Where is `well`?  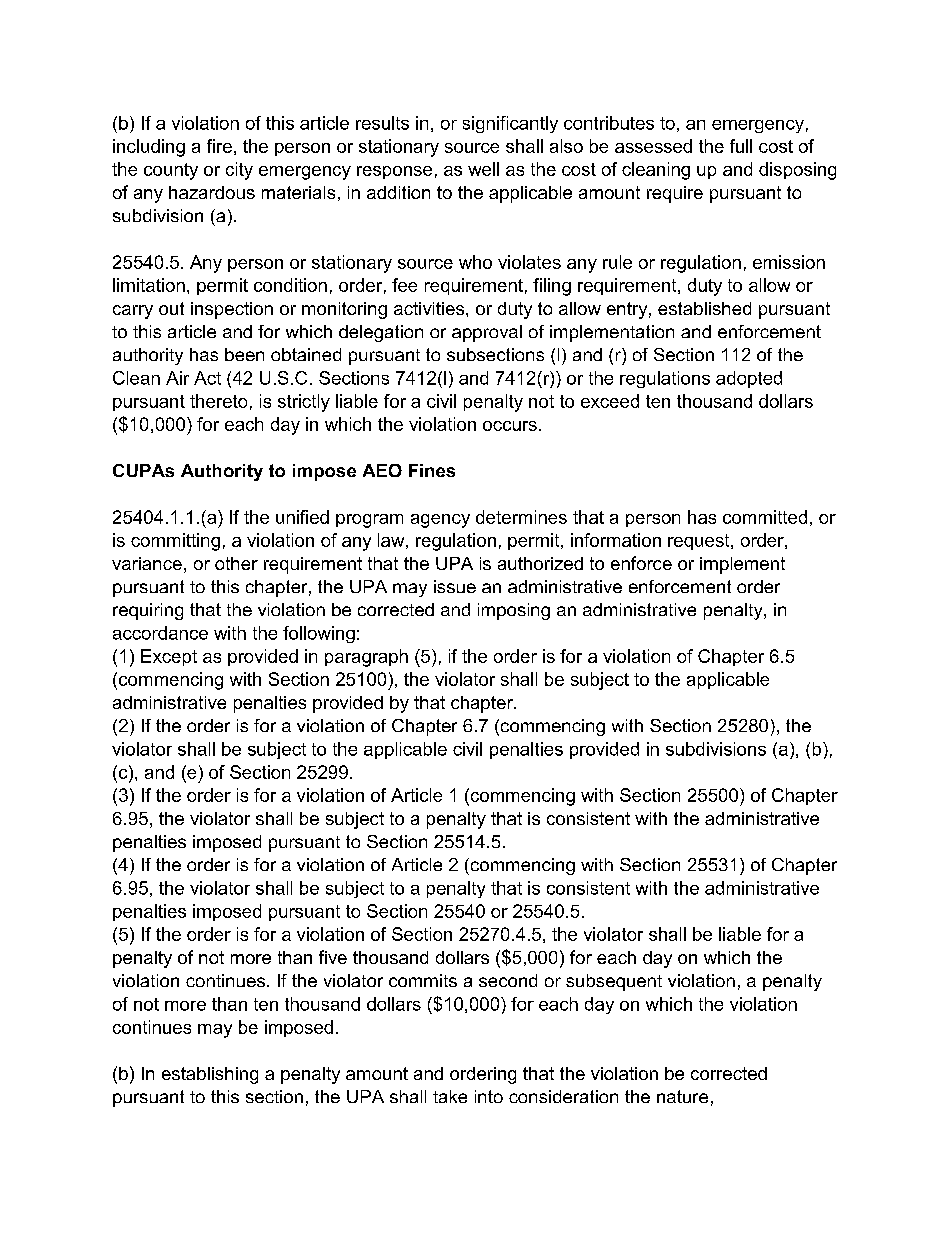
well is located at coordinates (483, 169).
